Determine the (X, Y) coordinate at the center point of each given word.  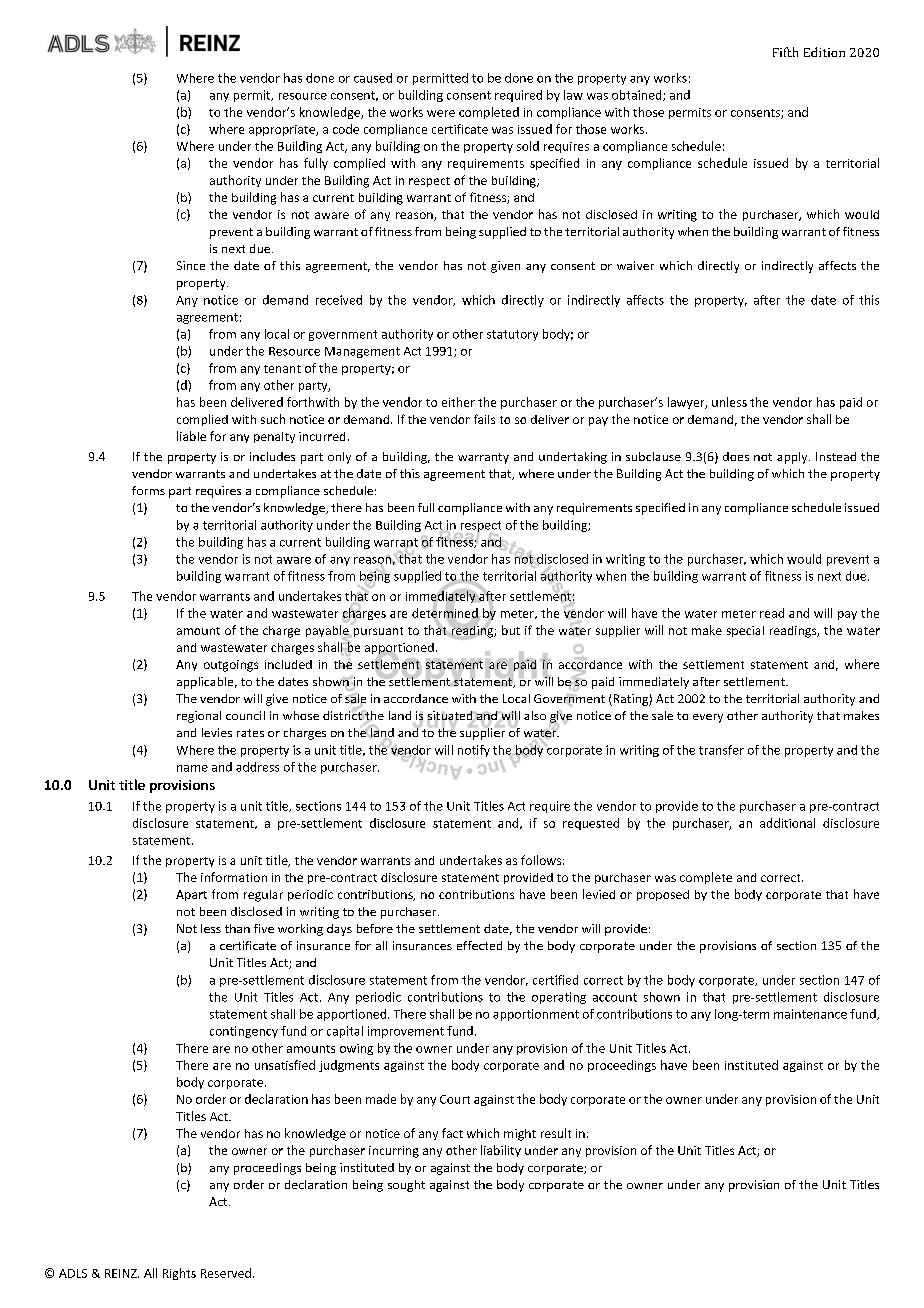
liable (191, 436)
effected (479, 945)
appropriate (283, 130)
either (458, 402)
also (535, 715)
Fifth (785, 52)
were (441, 113)
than (237, 928)
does (736, 456)
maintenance (810, 1014)
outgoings (231, 666)
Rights (179, 1274)
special (745, 631)
